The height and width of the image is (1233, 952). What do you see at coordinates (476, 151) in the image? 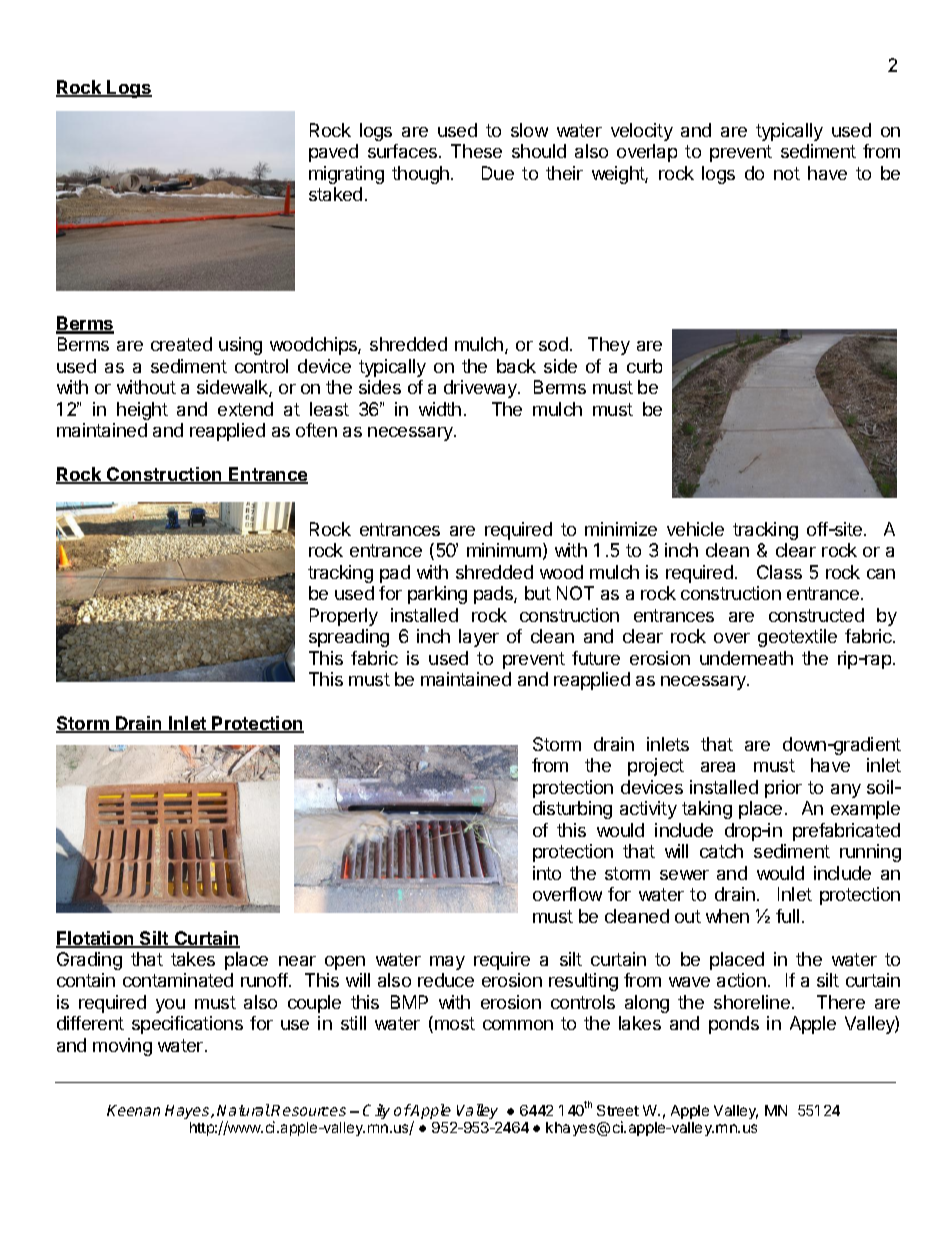
I see `These` at bounding box center [476, 151].
